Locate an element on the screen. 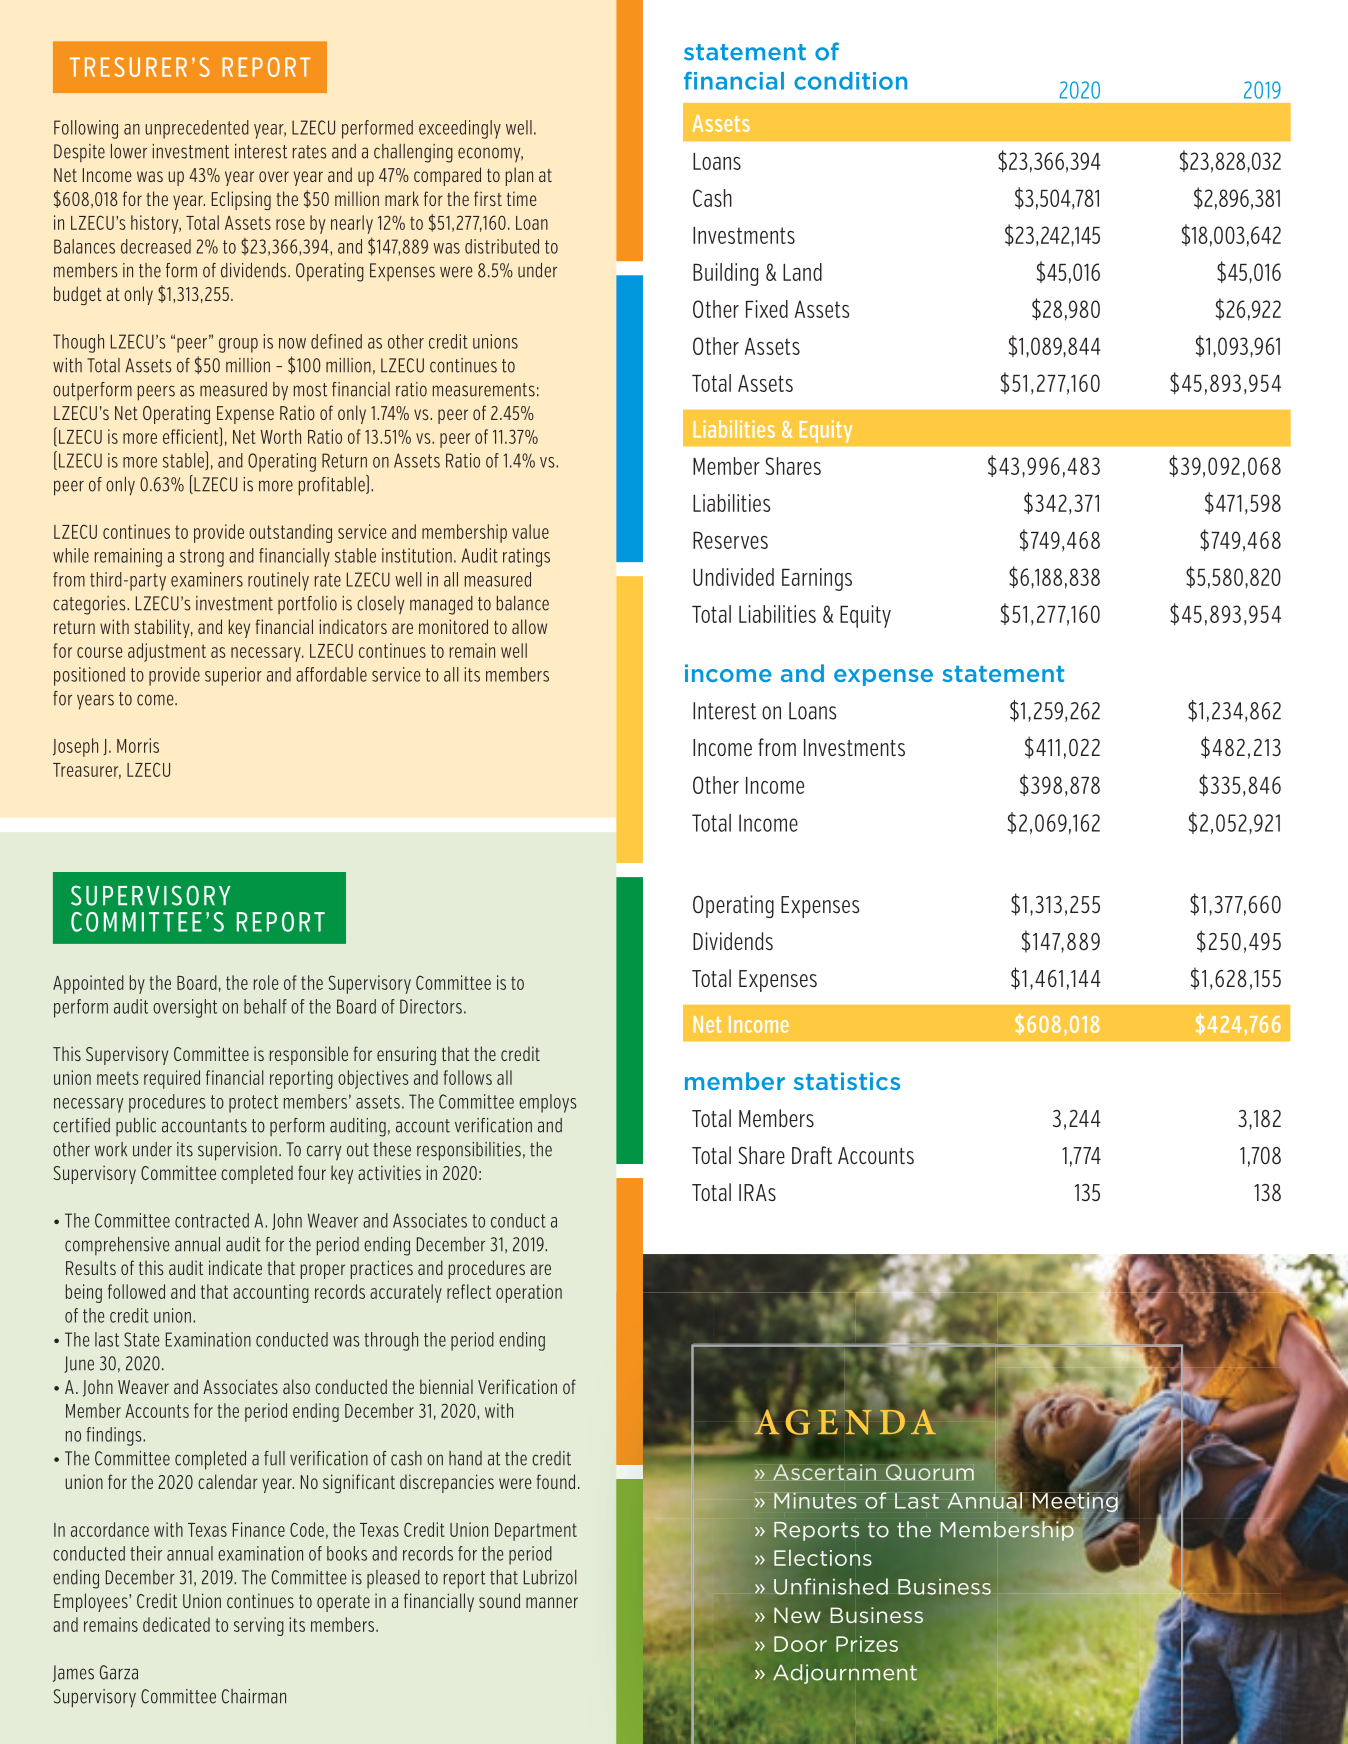 The width and height of the screenshot is (1348, 1744). responsibilities is located at coordinates (469, 1151).
